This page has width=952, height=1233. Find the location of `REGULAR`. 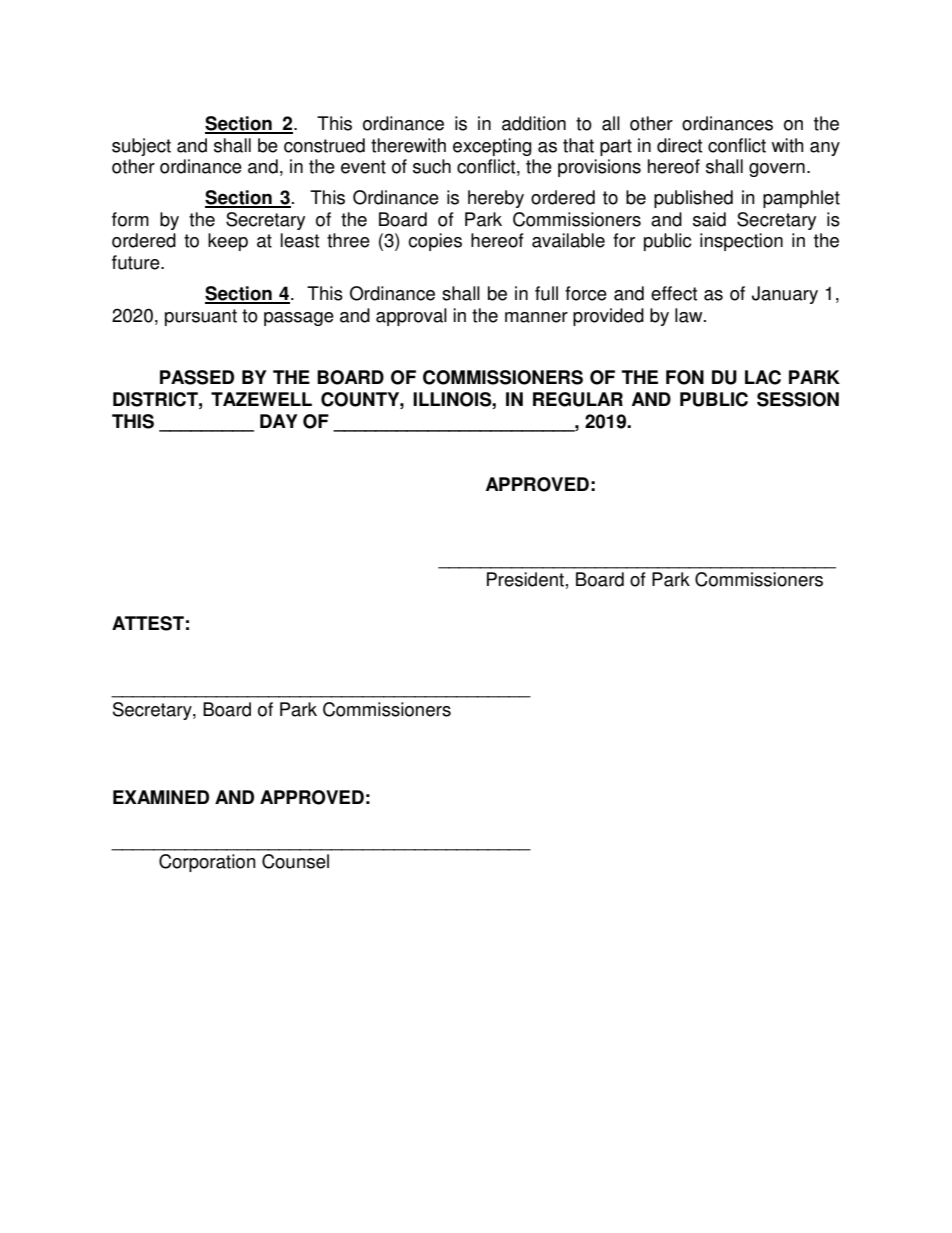

REGULAR is located at coordinates (578, 399).
